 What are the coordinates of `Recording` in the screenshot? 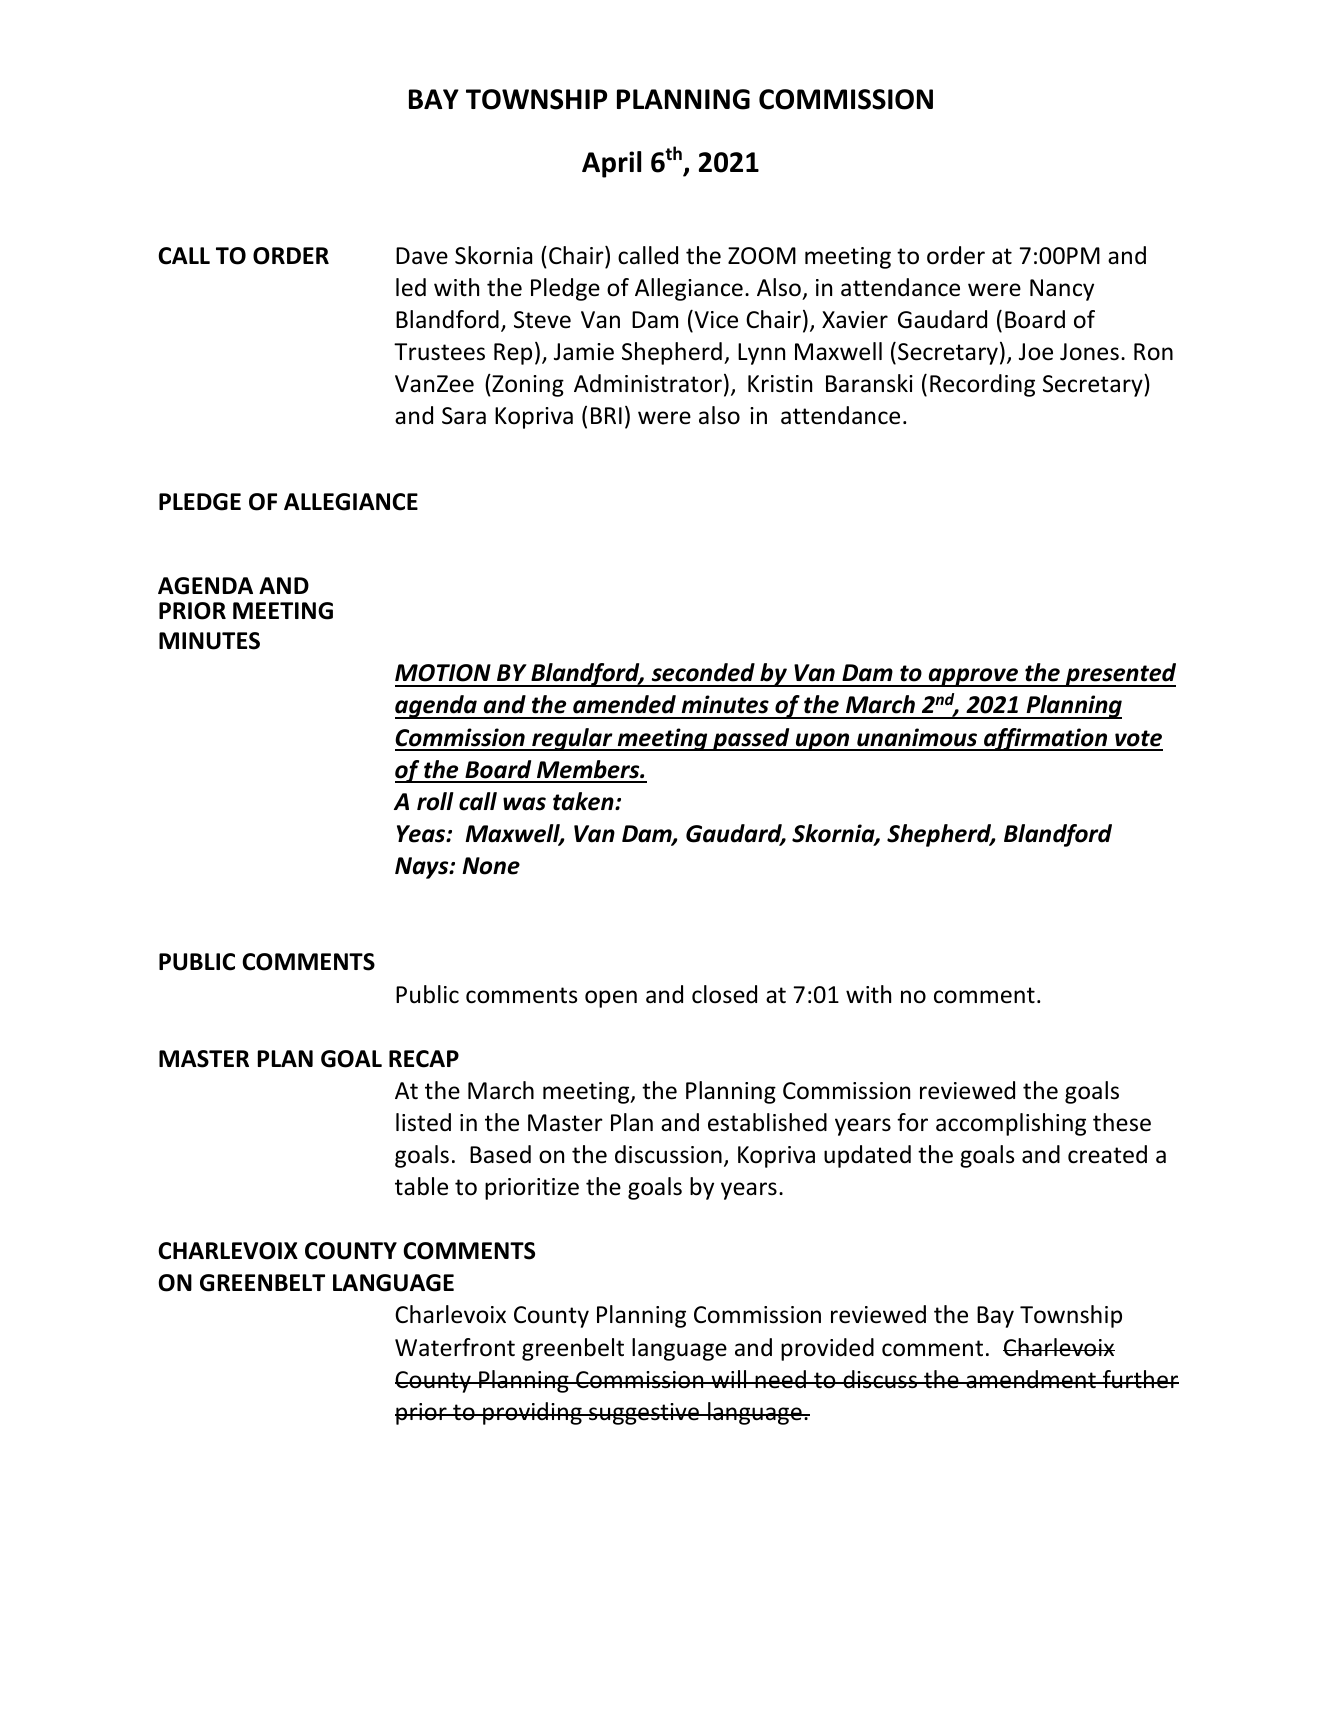 It's located at (982, 385).
